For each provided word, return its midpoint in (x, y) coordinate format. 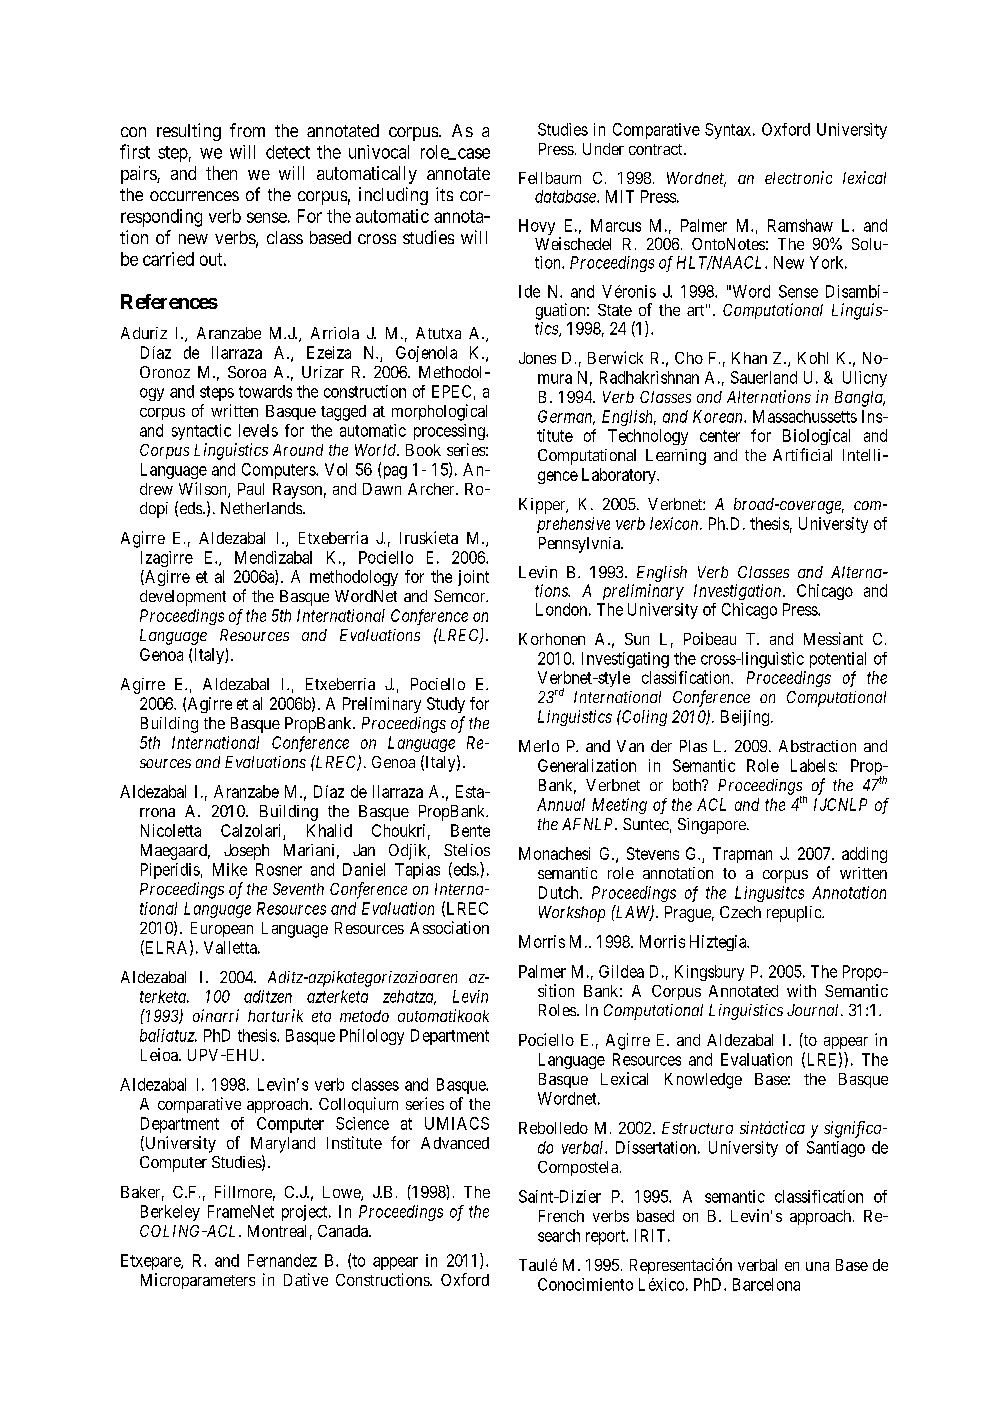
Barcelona (766, 1284)
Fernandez (282, 1260)
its (444, 194)
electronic (798, 177)
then (221, 173)
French (561, 1216)
